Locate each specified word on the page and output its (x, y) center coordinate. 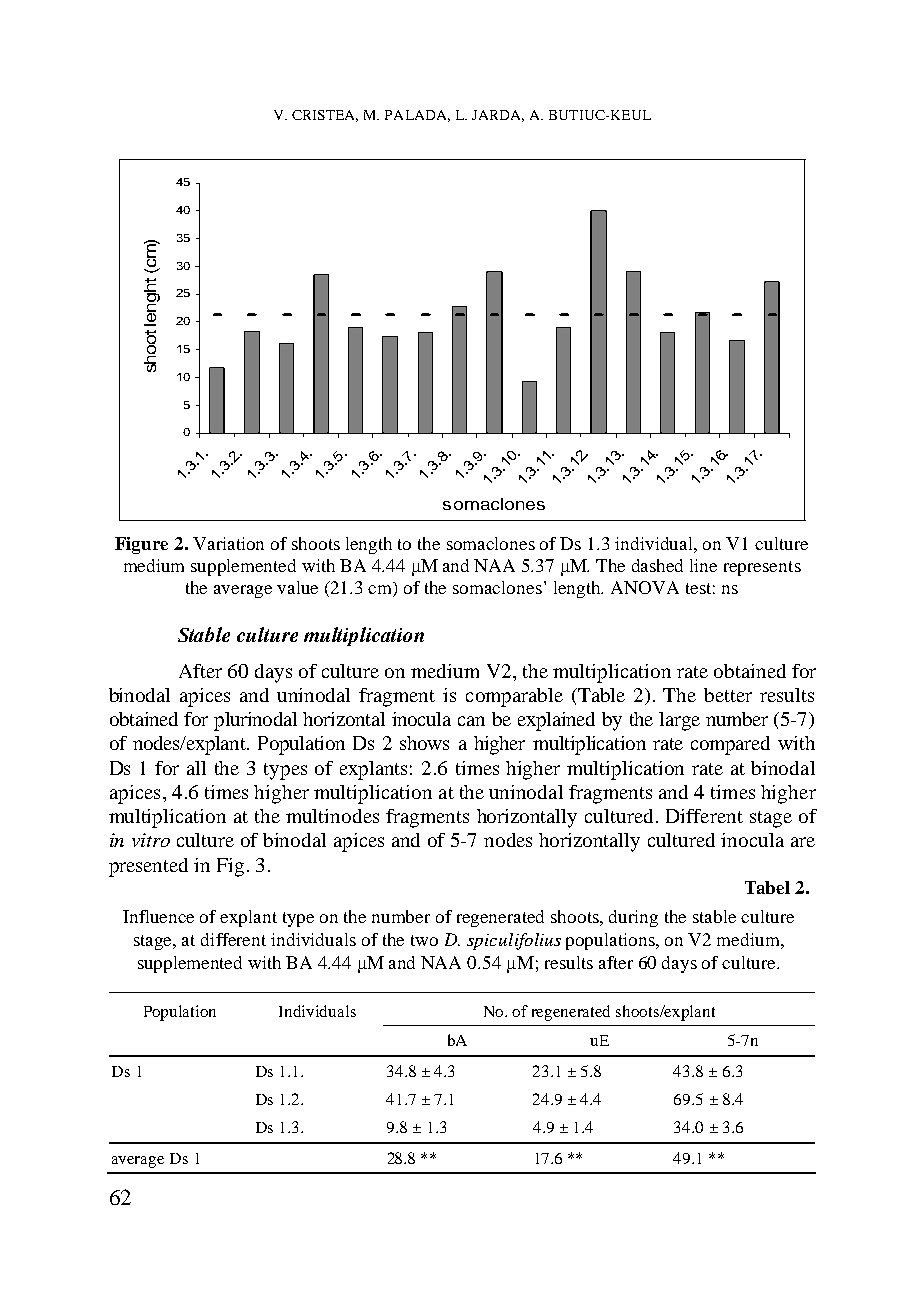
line (703, 565)
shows (424, 743)
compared (730, 745)
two (424, 940)
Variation (228, 543)
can (471, 721)
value (297, 587)
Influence (158, 916)
